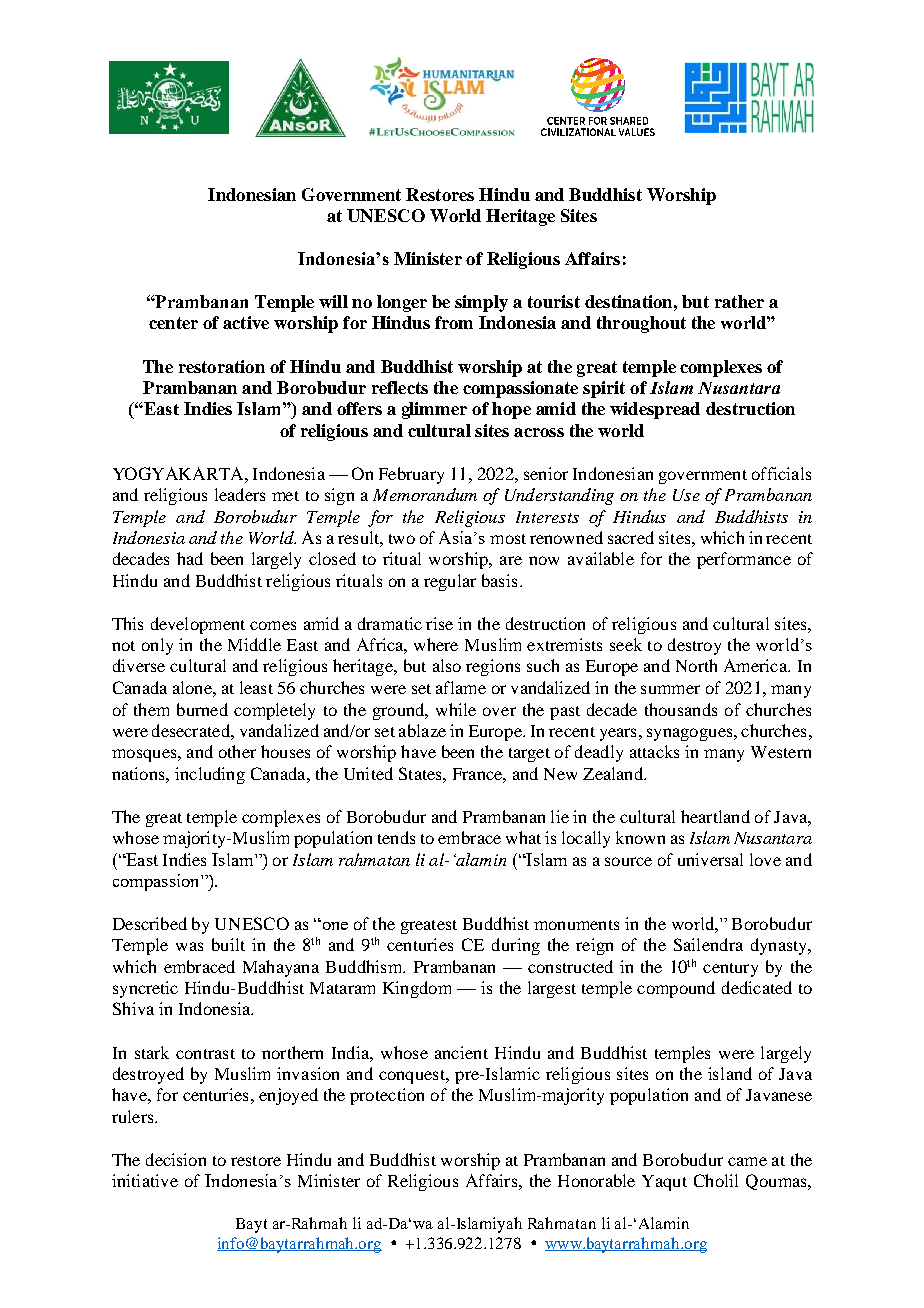  Describe the element at coordinates (739, 301) in the screenshot. I see `rather` at that location.
